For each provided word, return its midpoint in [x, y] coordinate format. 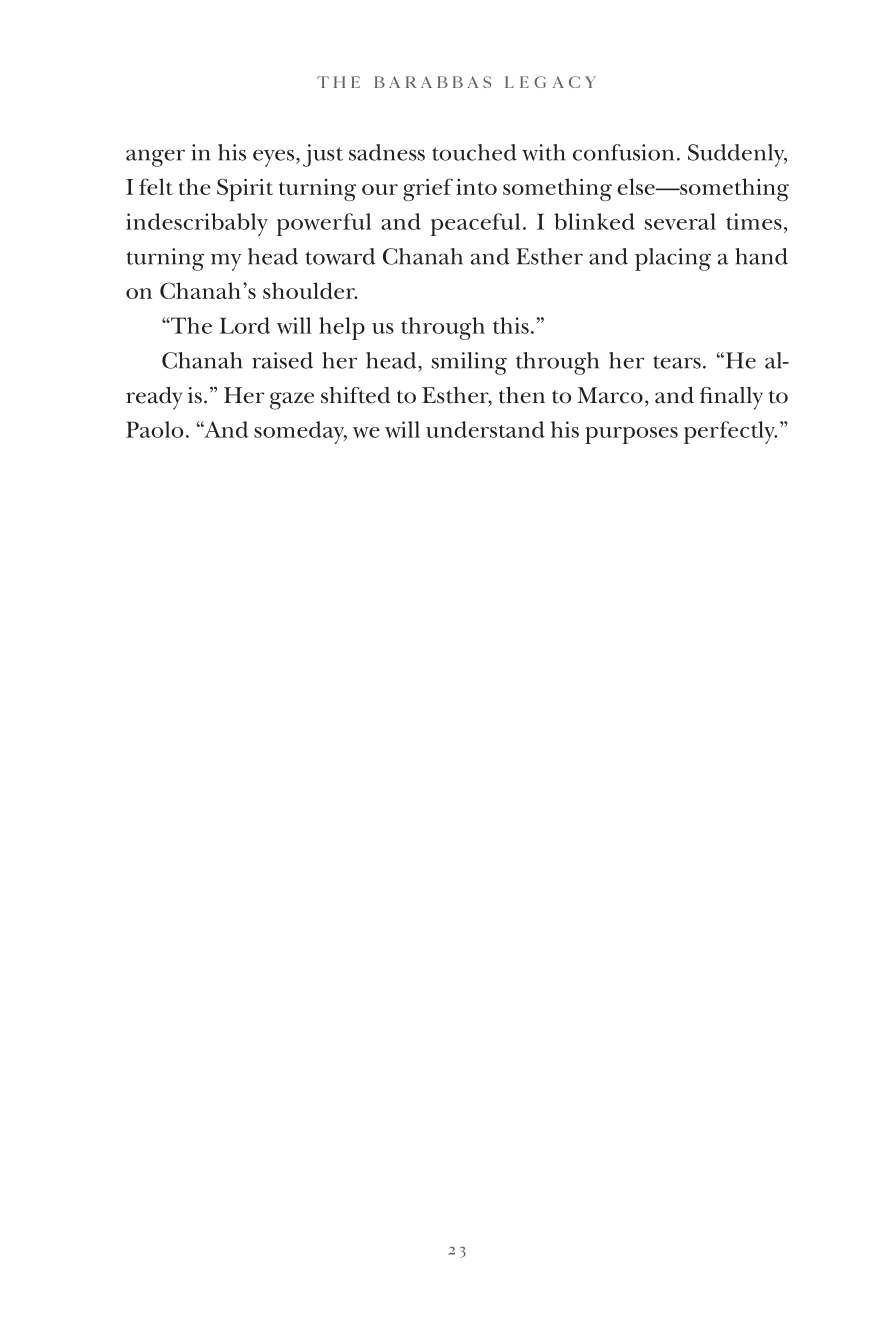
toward [340, 256]
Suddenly [737, 155]
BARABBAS [432, 82]
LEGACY [550, 82]
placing [673, 259]
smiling [469, 363]
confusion [623, 152]
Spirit [245, 190]
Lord [245, 325]
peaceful [475, 224]
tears [677, 362]
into [476, 186]
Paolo [154, 429]
